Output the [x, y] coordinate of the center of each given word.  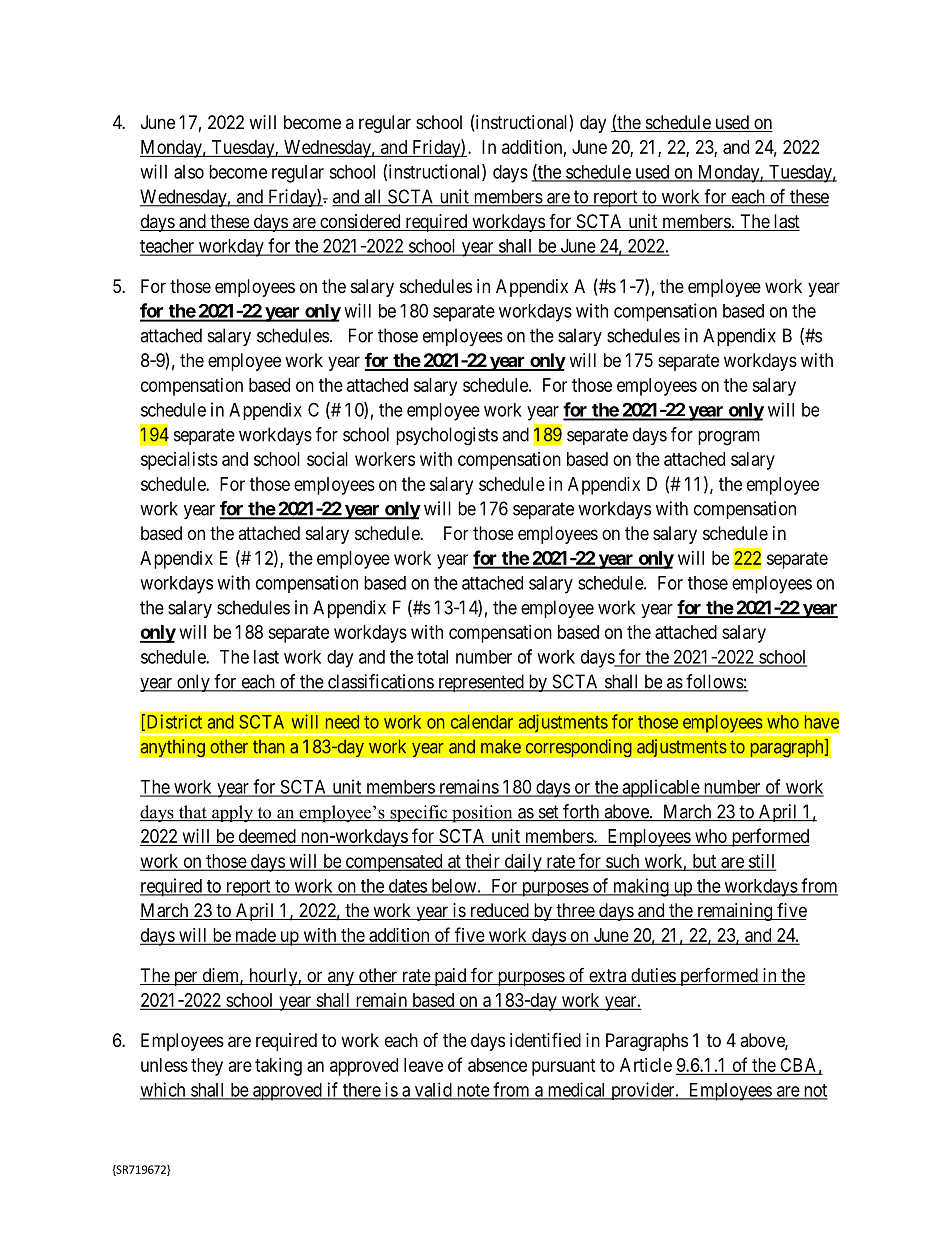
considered [360, 222]
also [189, 172]
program [729, 438]
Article [646, 1065]
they [207, 1067]
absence [497, 1065]
